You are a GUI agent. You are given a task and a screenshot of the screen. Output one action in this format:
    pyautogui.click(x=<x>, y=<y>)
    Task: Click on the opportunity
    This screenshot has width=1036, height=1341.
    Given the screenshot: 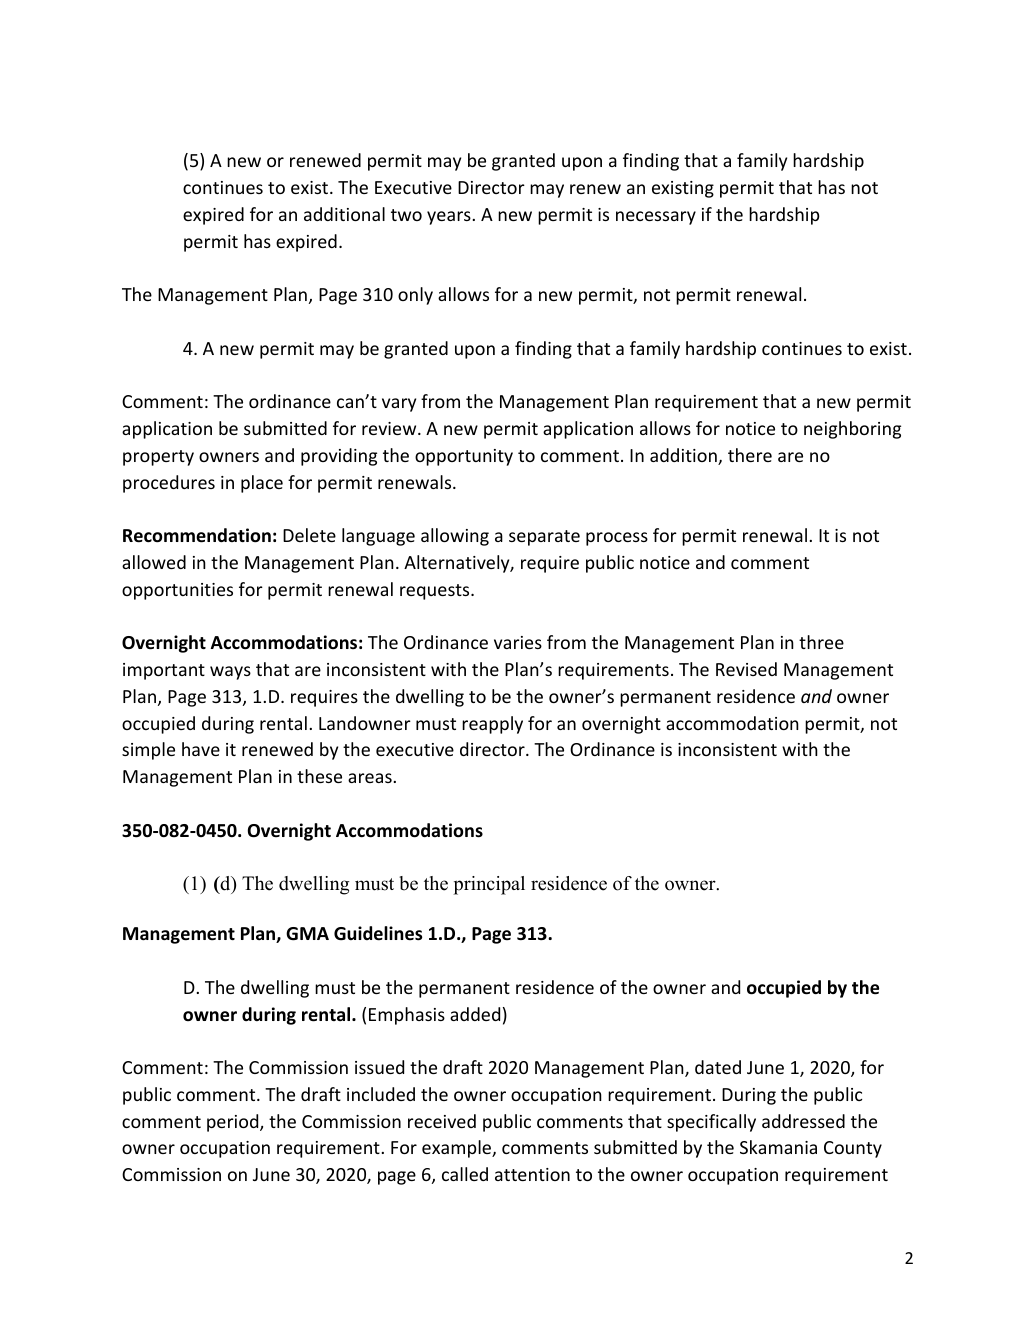 What is the action you would take?
    pyautogui.click(x=464, y=457)
